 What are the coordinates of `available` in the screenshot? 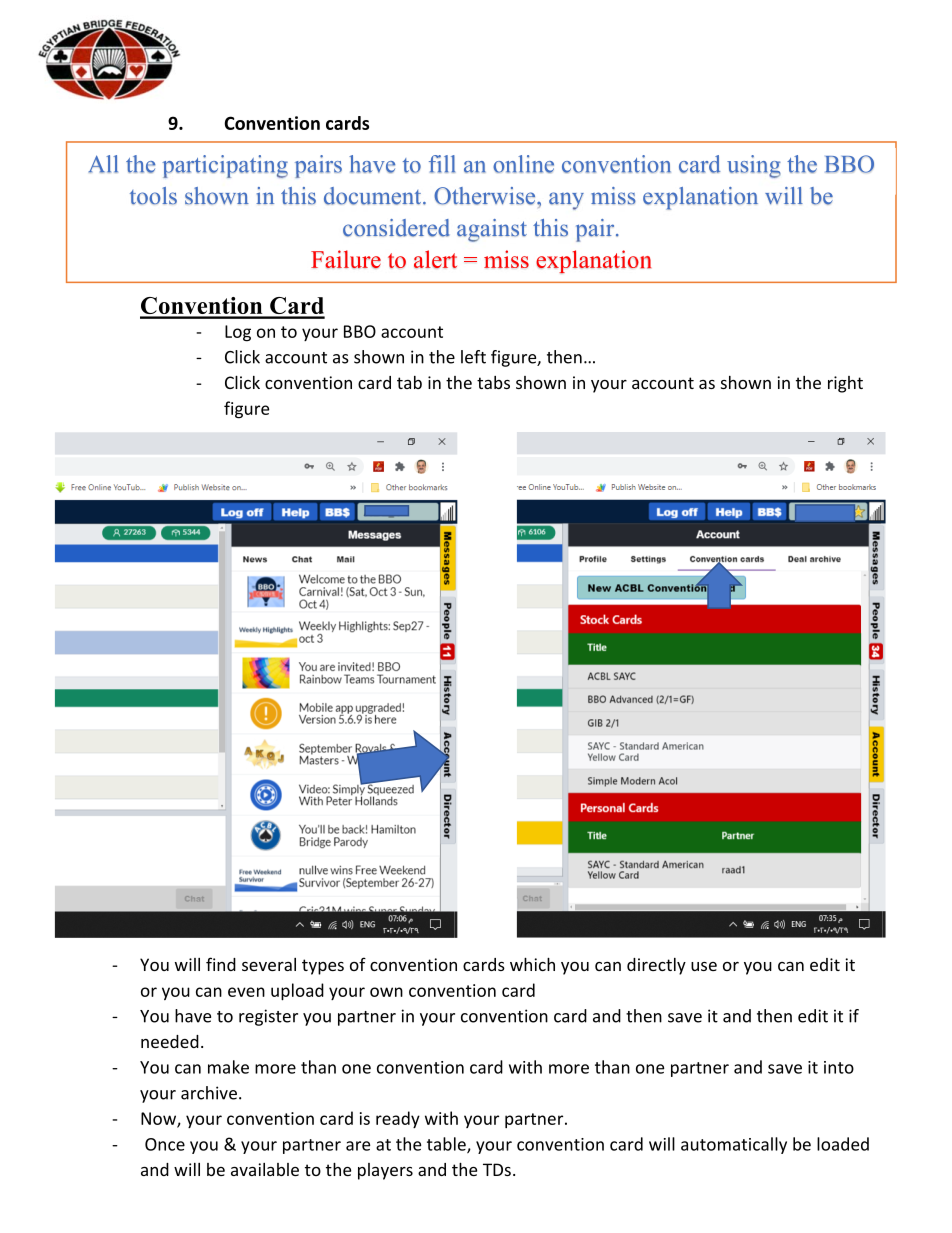 It's located at (265, 1169).
